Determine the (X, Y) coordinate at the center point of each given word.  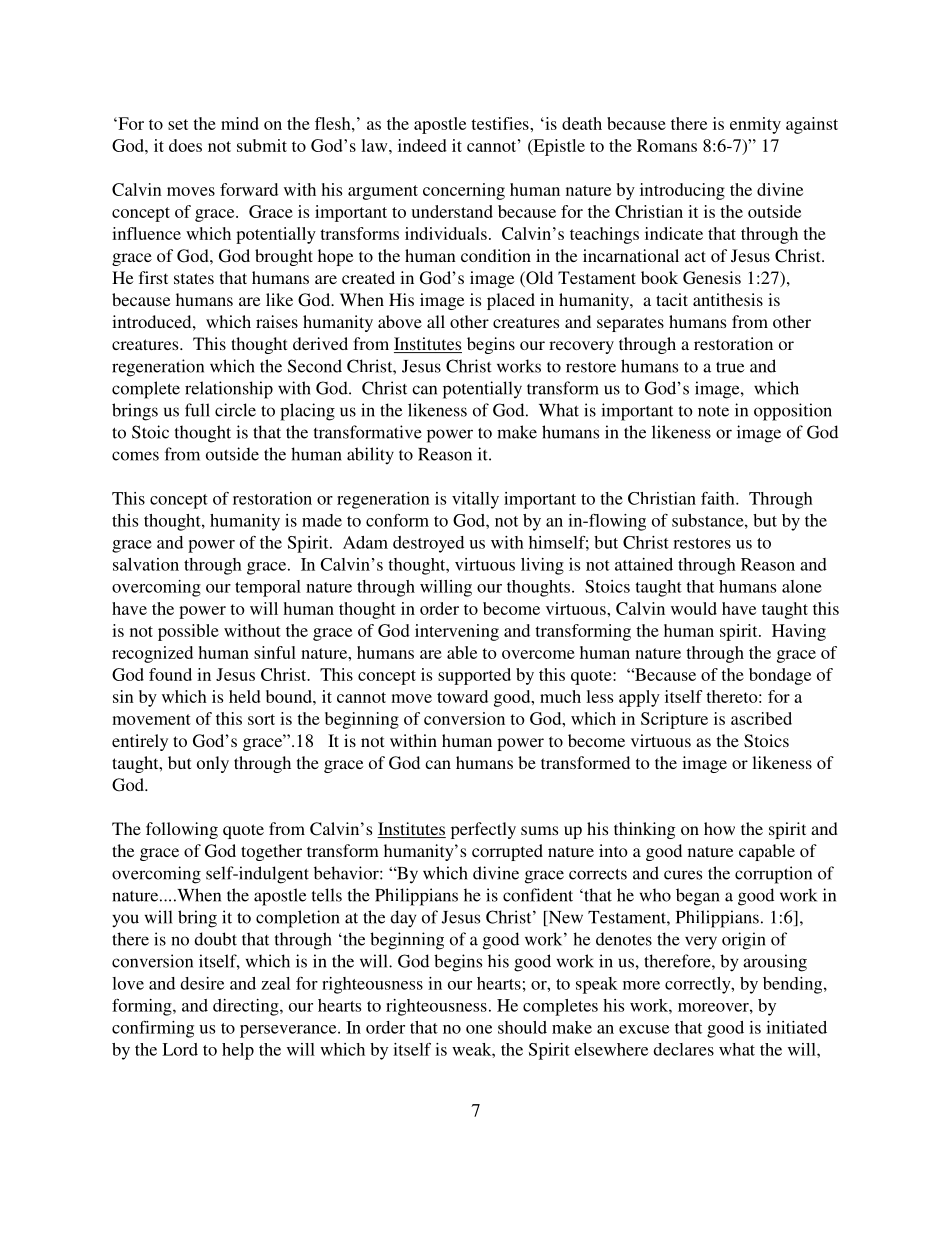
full (197, 410)
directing (247, 1007)
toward (462, 696)
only (213, 764)
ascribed (761, 718)
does (185, 145)
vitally (475, 500)
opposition (793, 412)
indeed (422, 145)
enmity (755, 125)
